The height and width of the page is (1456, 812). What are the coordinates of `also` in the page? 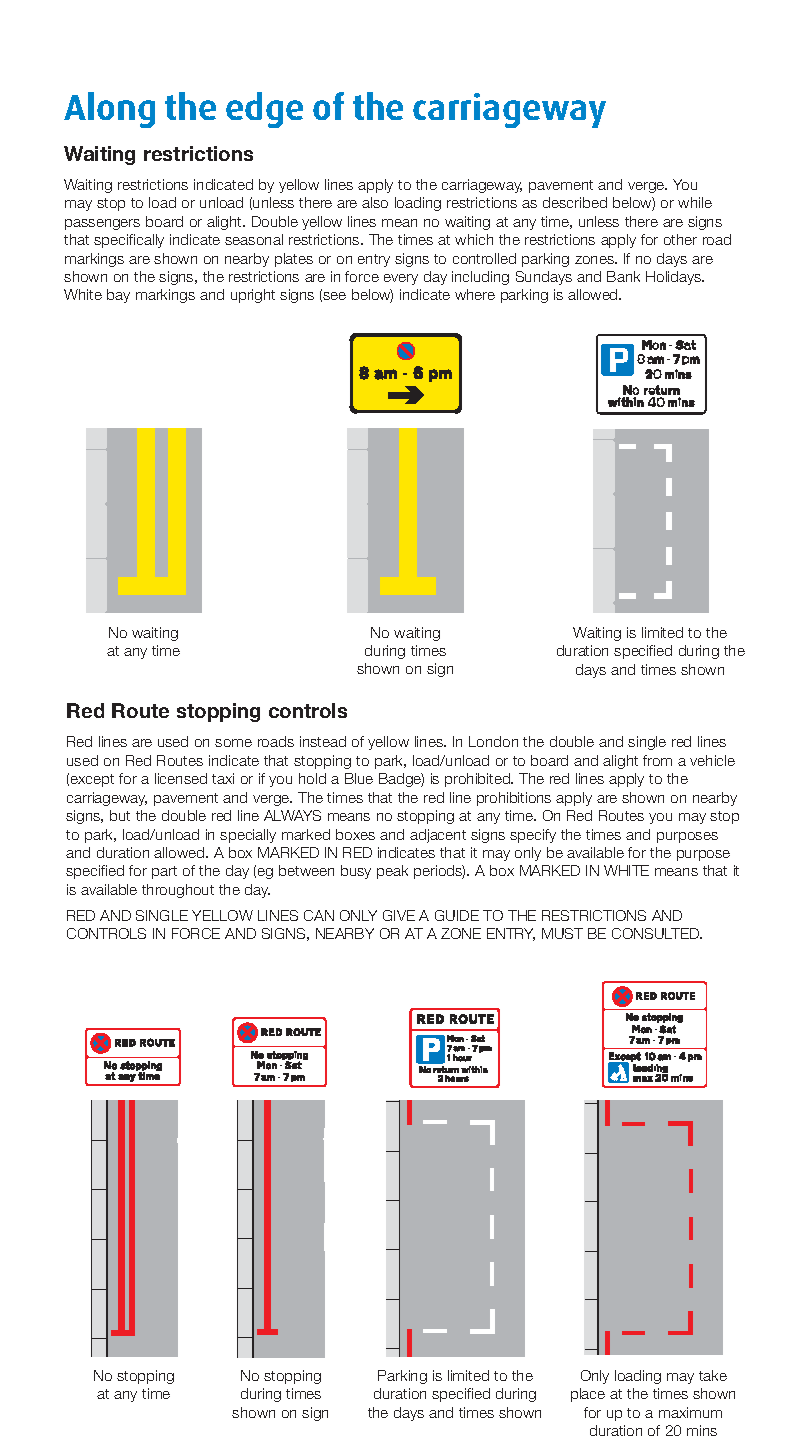 It's located at (375, 202).
